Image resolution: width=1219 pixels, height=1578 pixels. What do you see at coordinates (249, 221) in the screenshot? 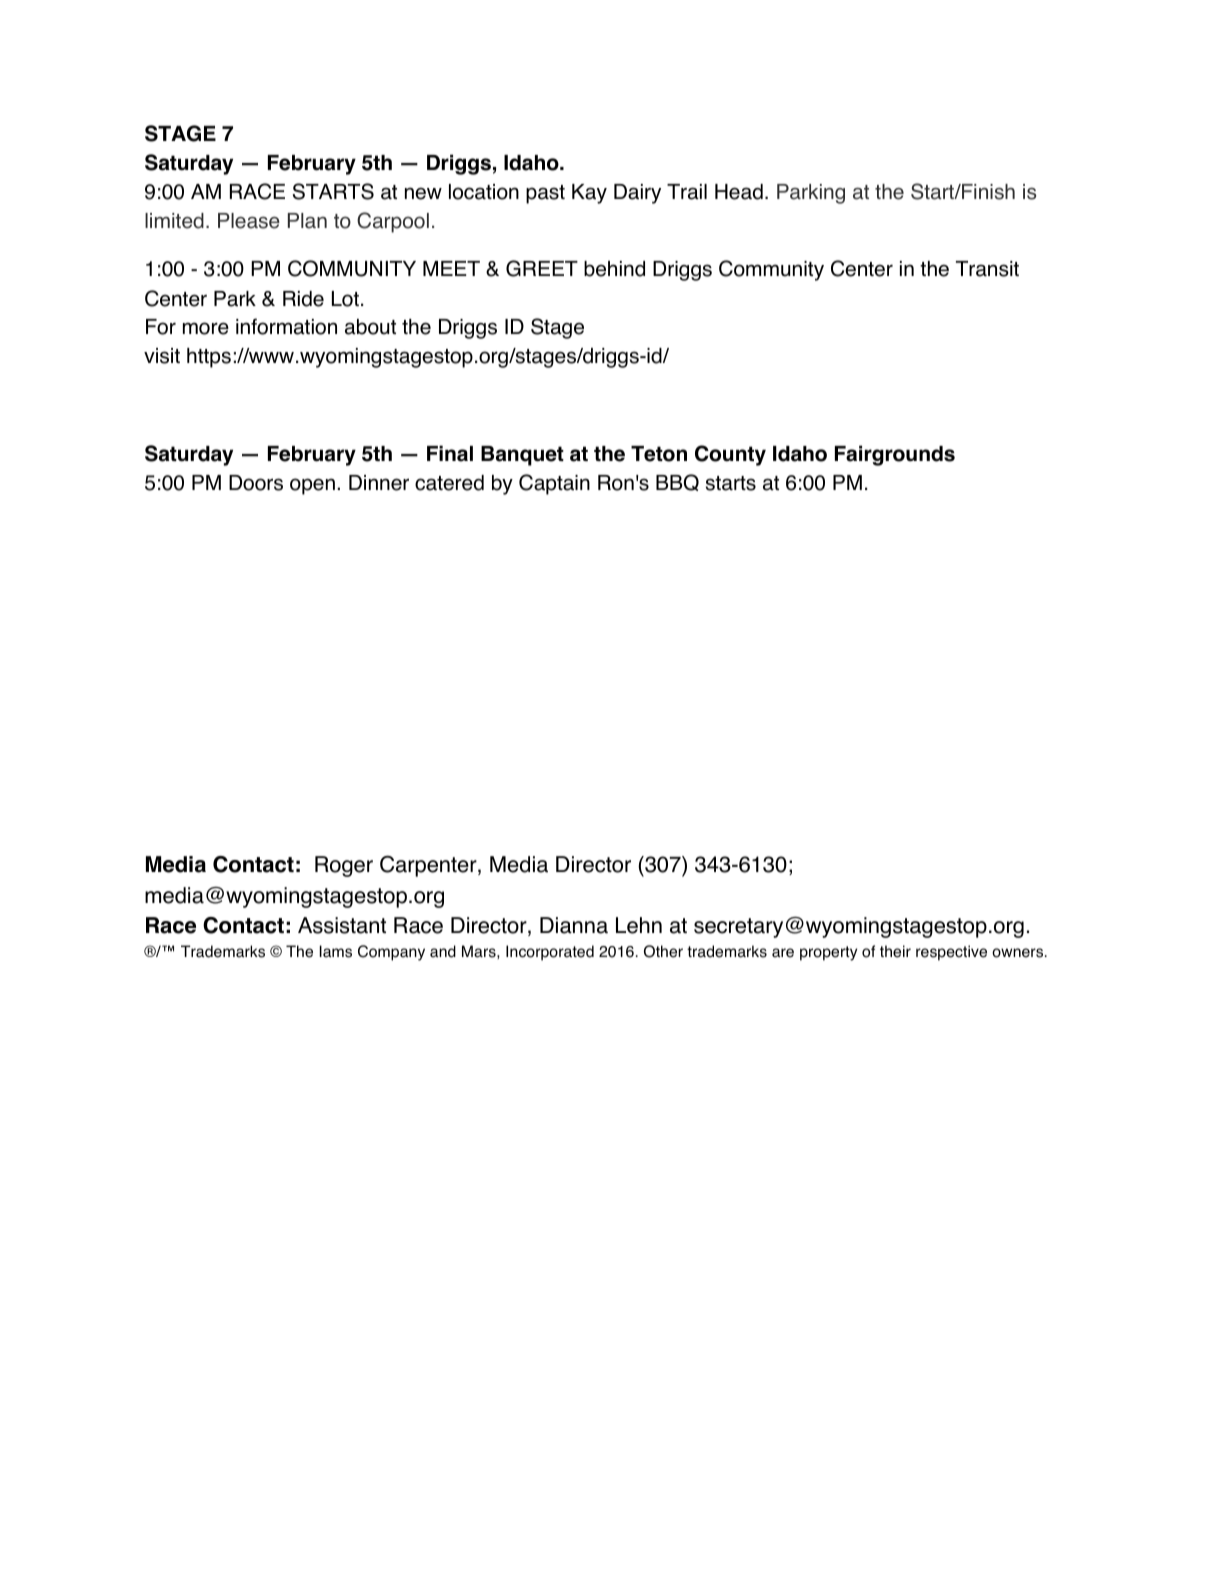
I see `Please` at bounding box center [249, 221].
